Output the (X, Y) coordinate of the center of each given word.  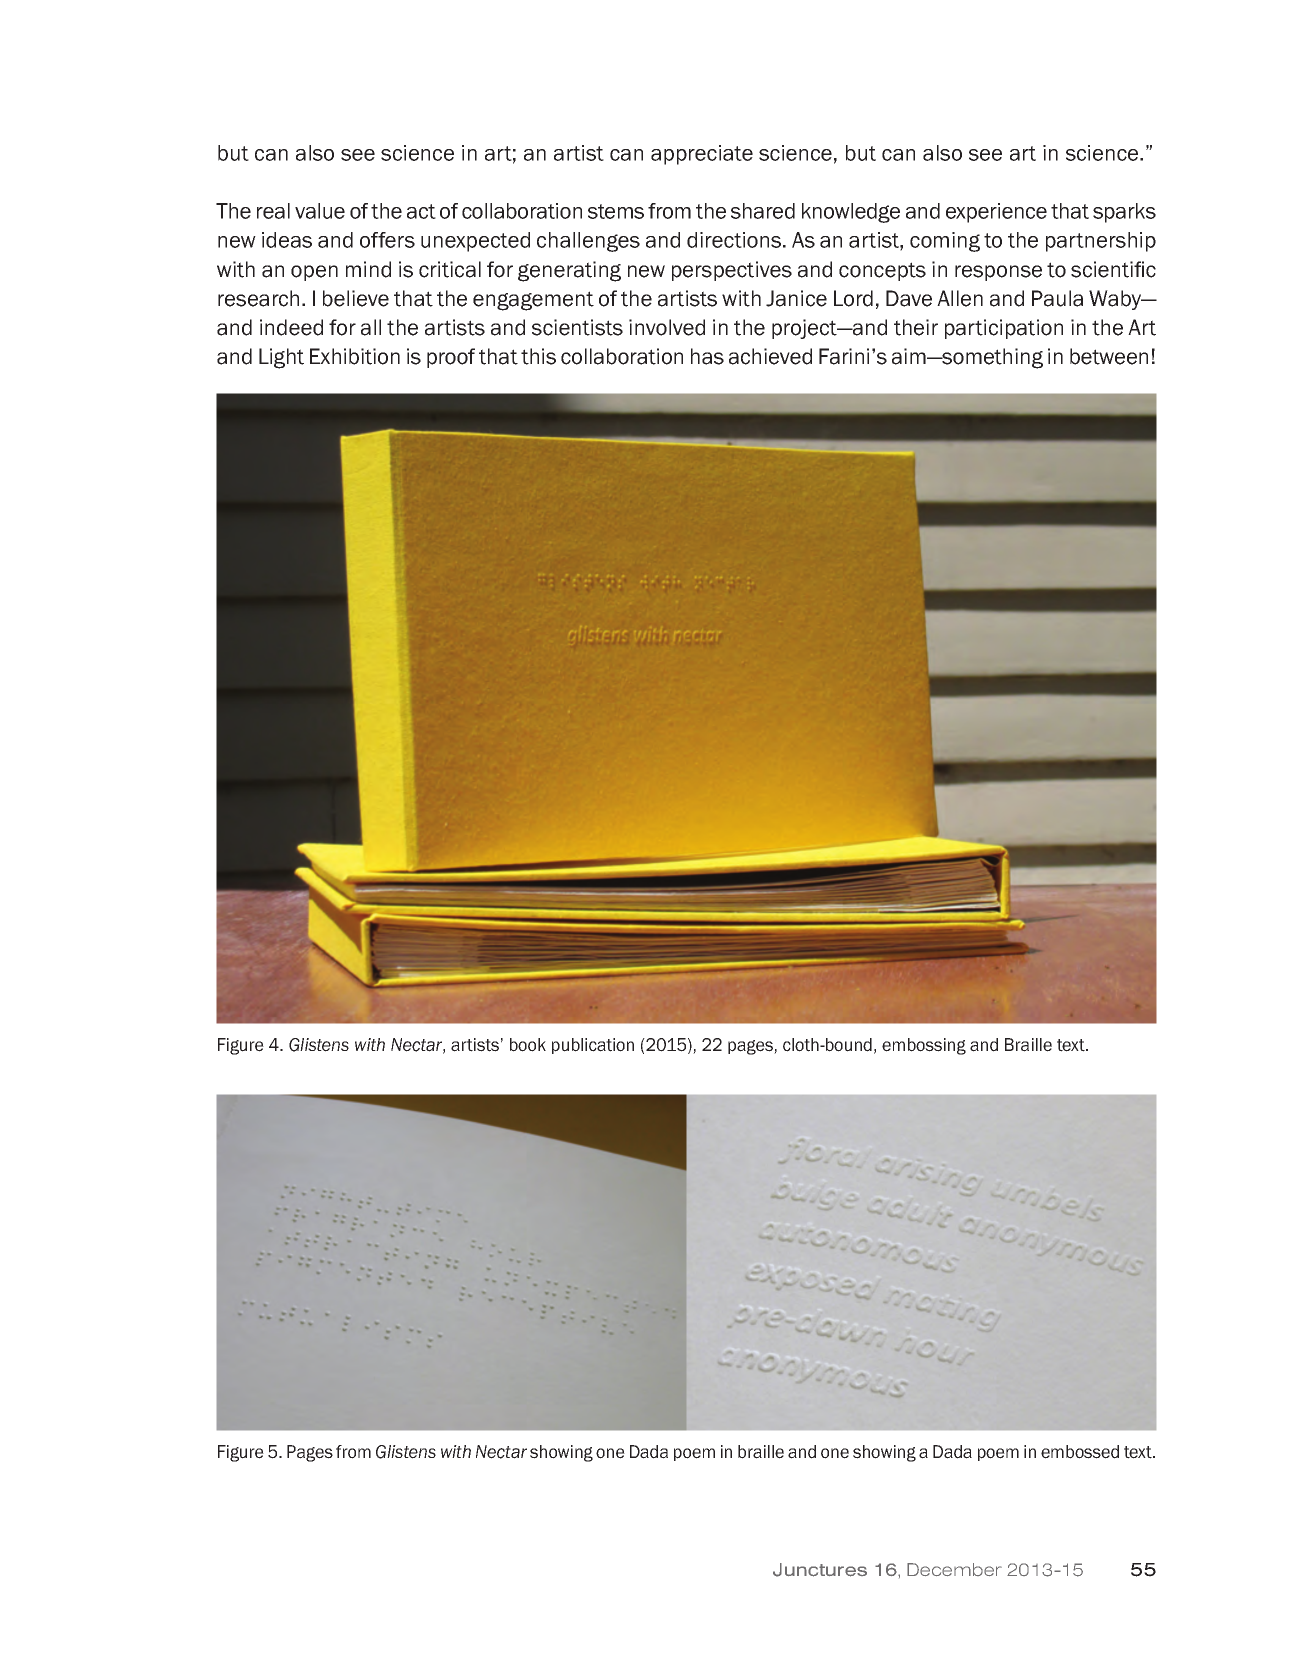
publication (593, 1046)
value (320, 211)
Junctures (820, 1570)
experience (996, 213)
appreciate (702, 155)
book (528, 1045)
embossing (924, 1046)
